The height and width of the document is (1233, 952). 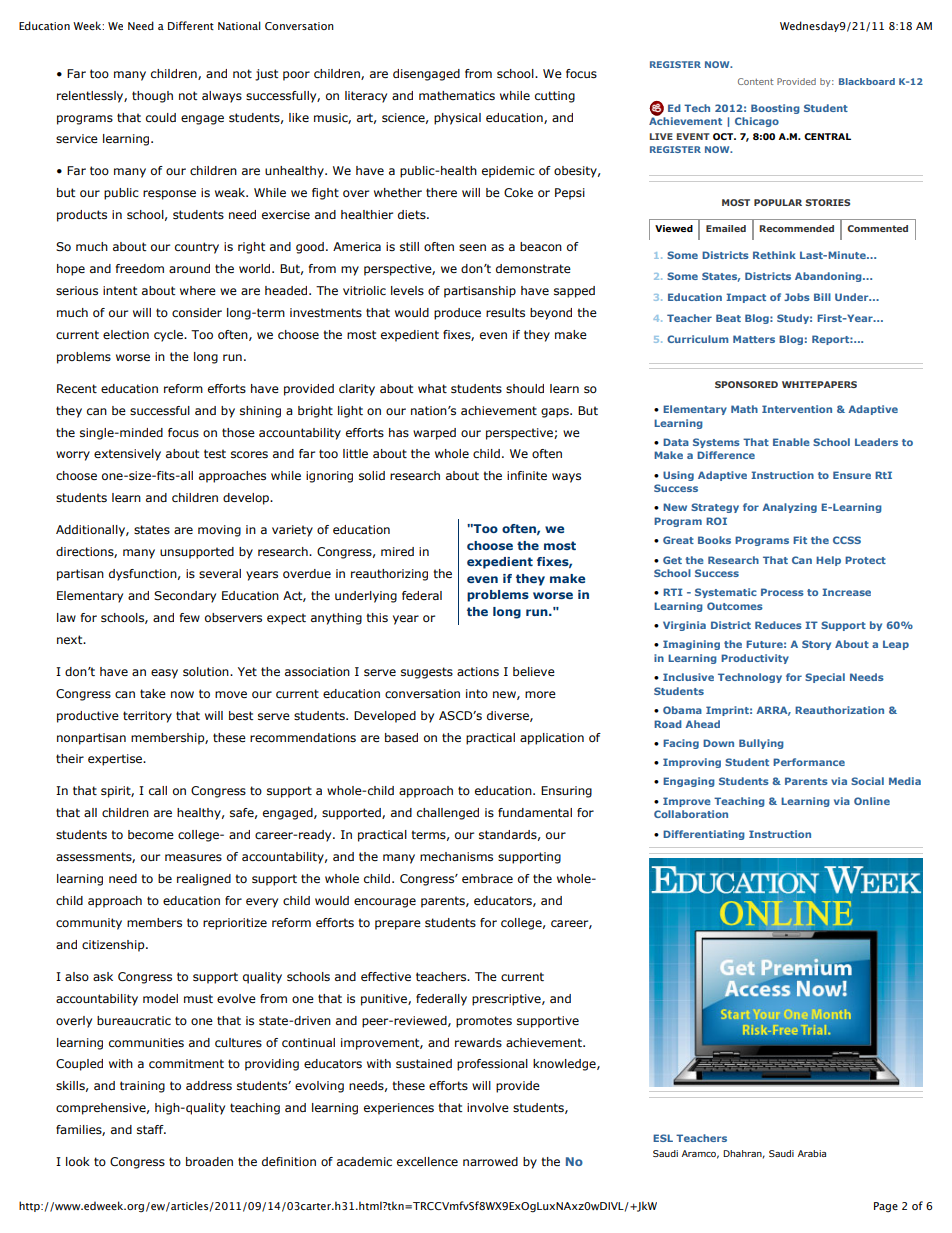 What do you see at coordinates (775, 109) in the document?
I see `Boosting` at bounding box center [775, 109].
